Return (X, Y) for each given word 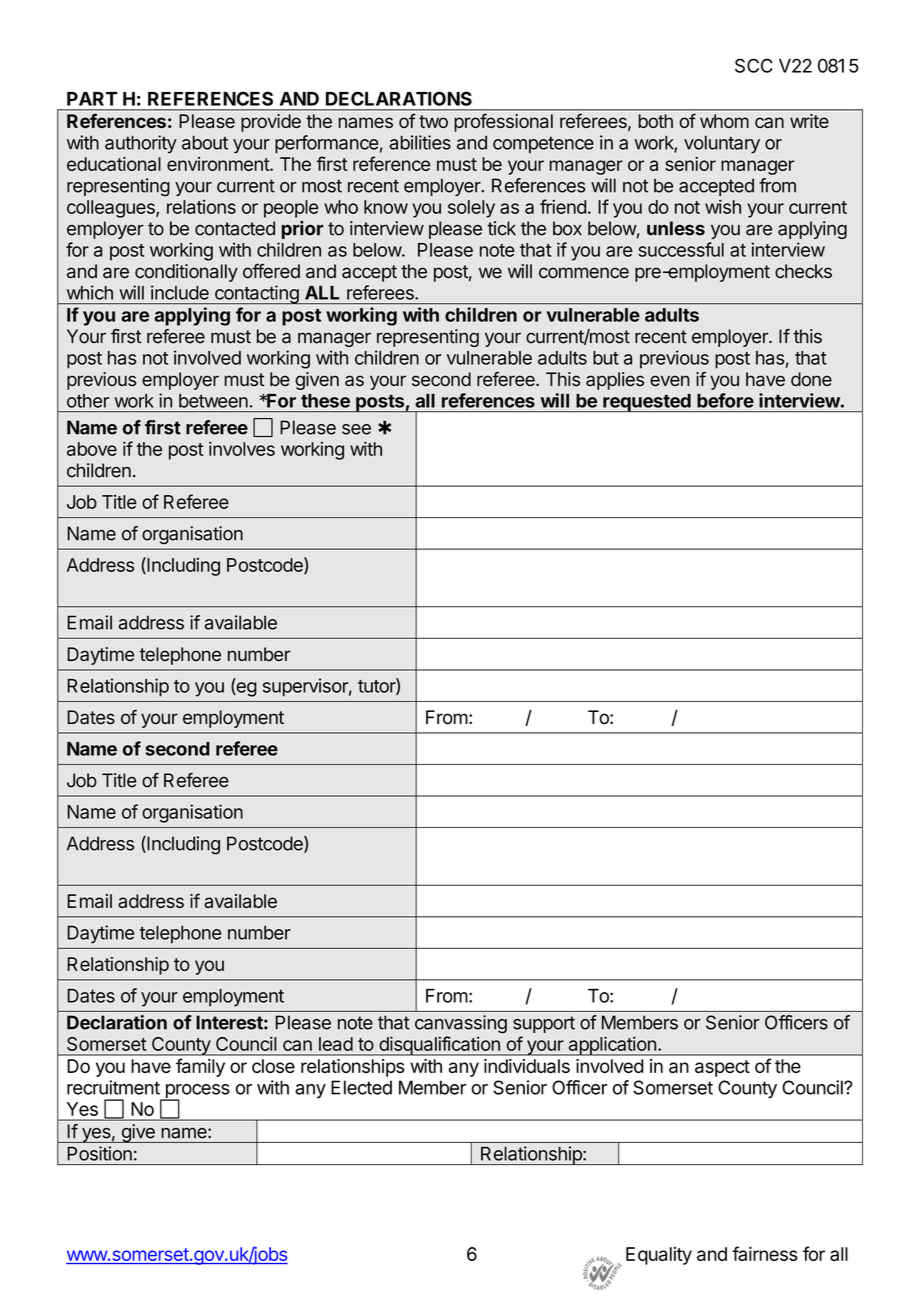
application (612, 1046)
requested (647, 402)
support (544, 1024)
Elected (361, 1087)
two (433, 121)
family (200, 1067)
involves (242, 448)
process (196, 1092)
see (356, 429)
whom (724, 121)
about (205, 142)
